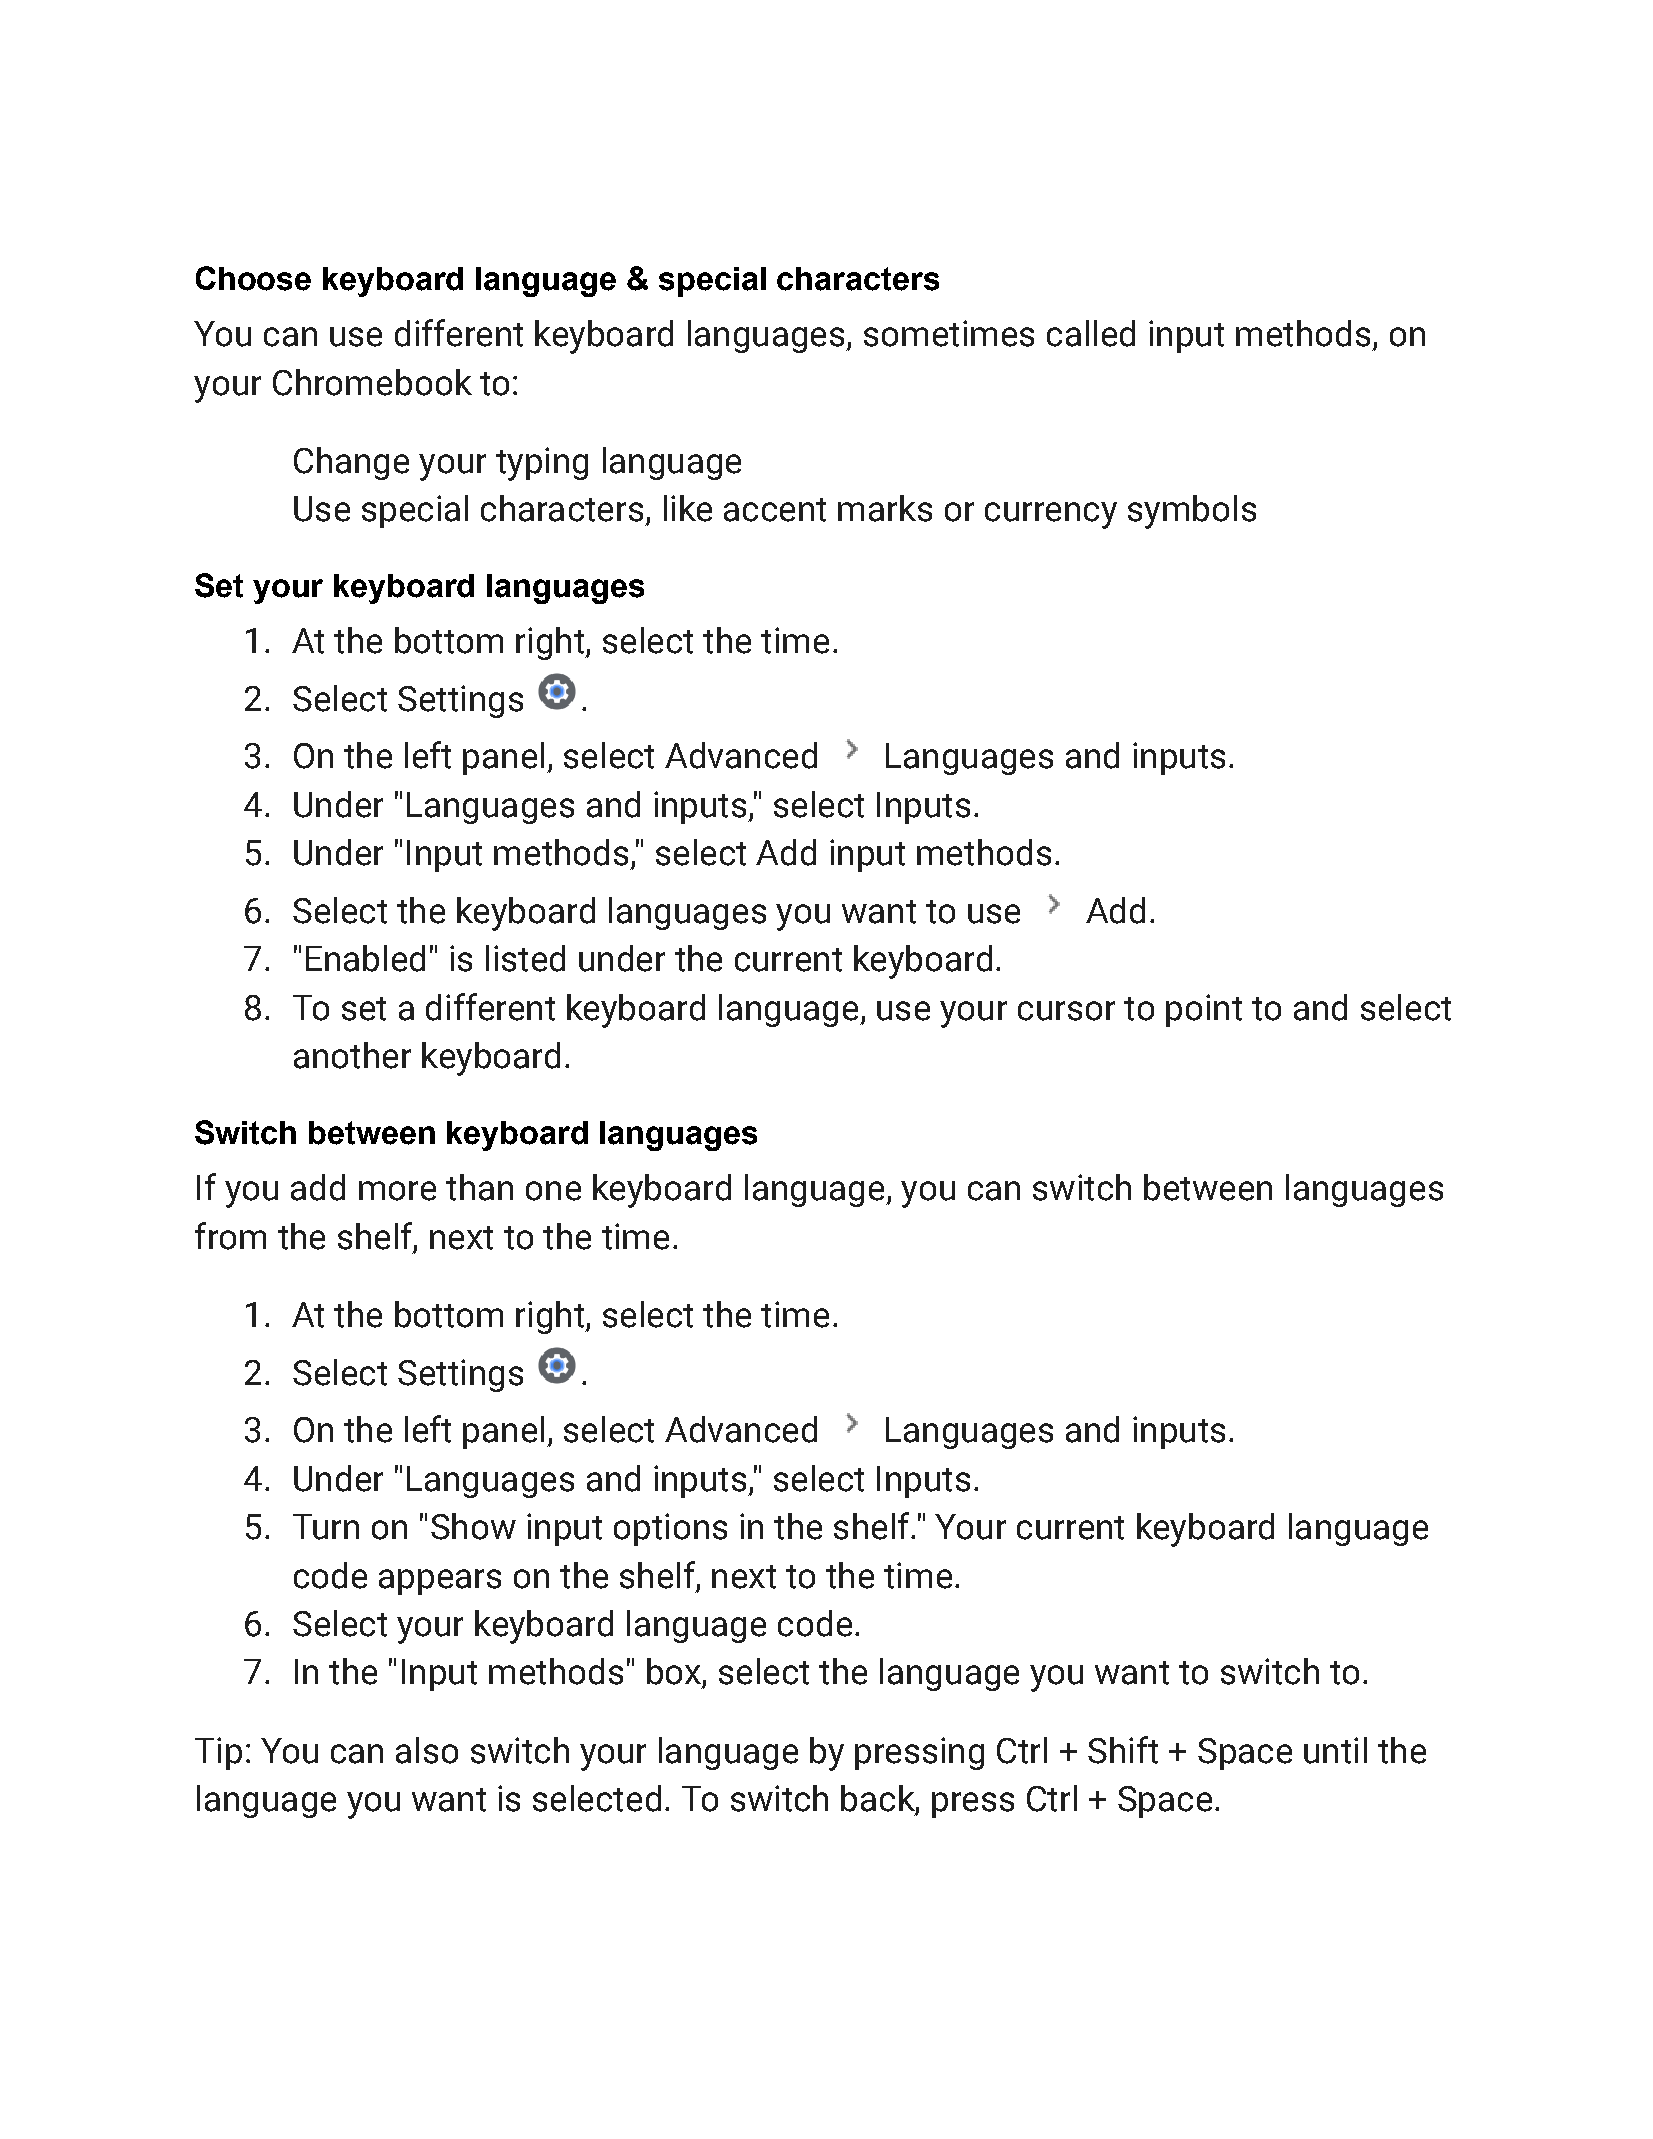 The height and width of the screenshot is (2139, 1653). What do you see at coordinates (1192, 512) in the screenshot?
I see `symbols` at bounding box center [1192, 512].
